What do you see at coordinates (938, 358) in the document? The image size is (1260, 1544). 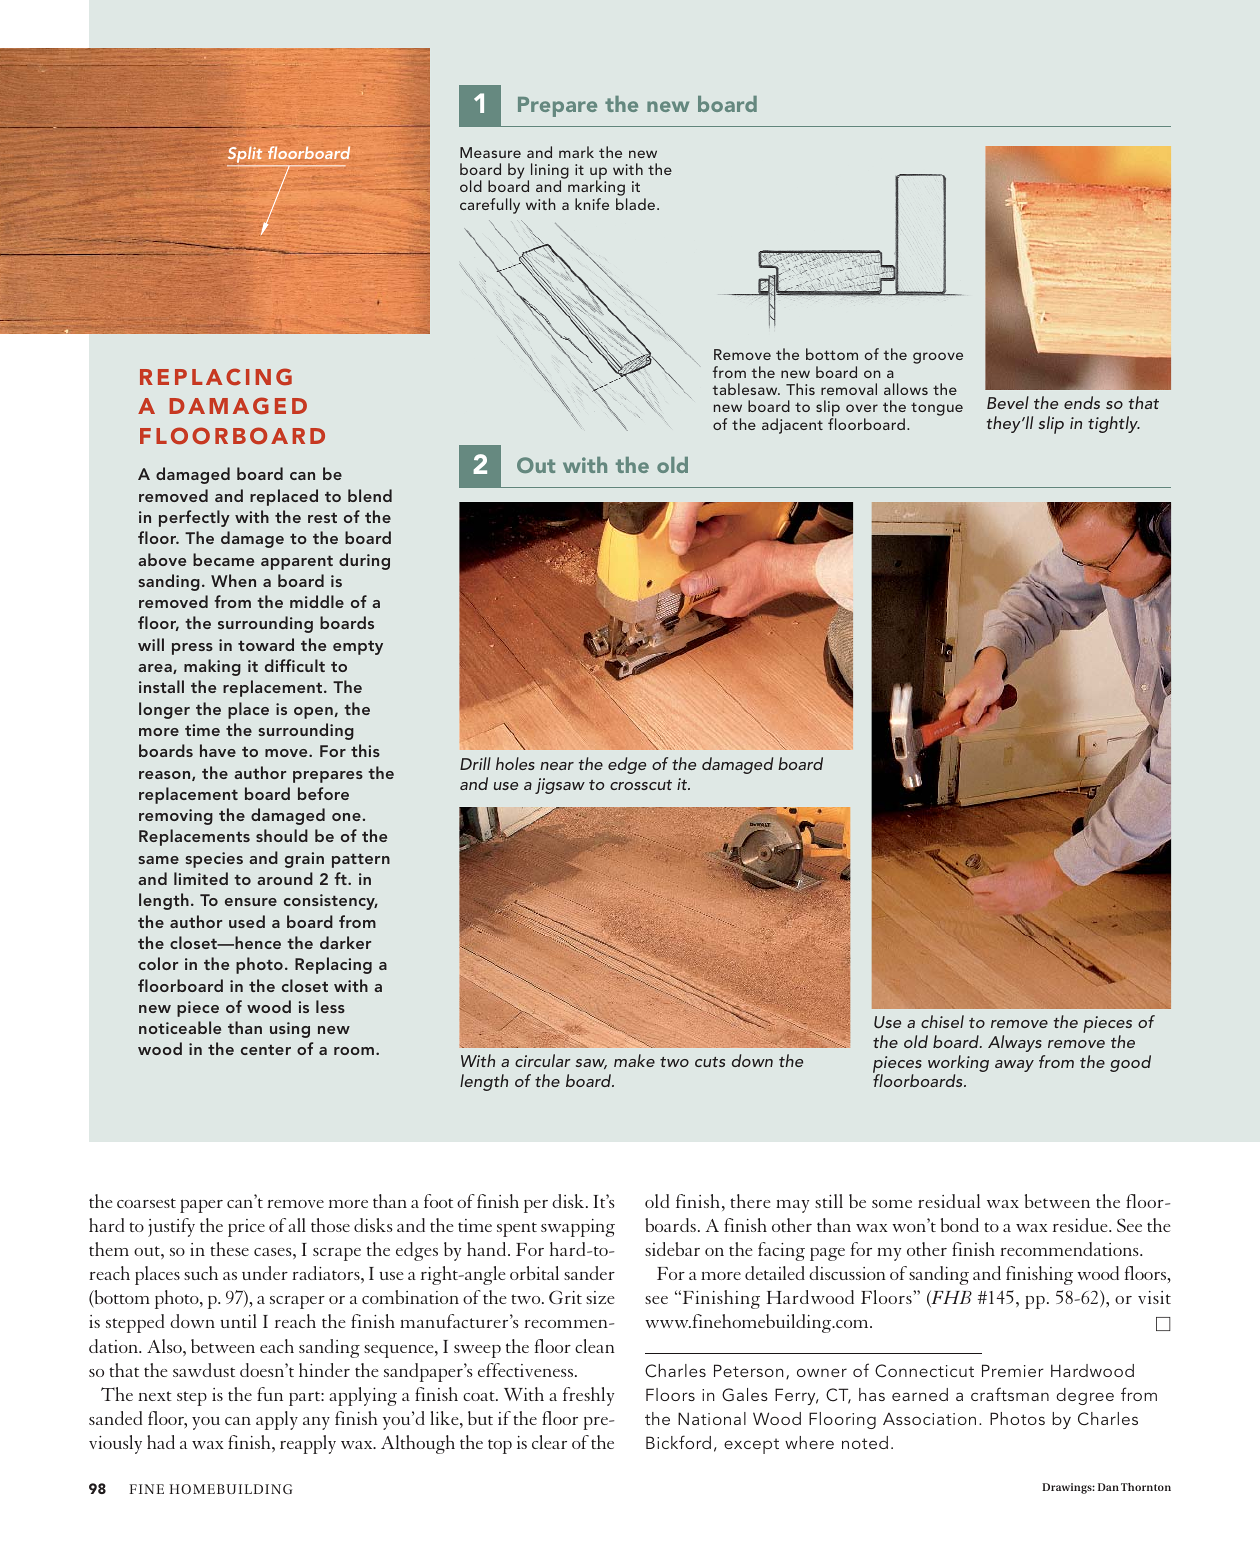 I see `groove` at bounding box center [938, 358].
